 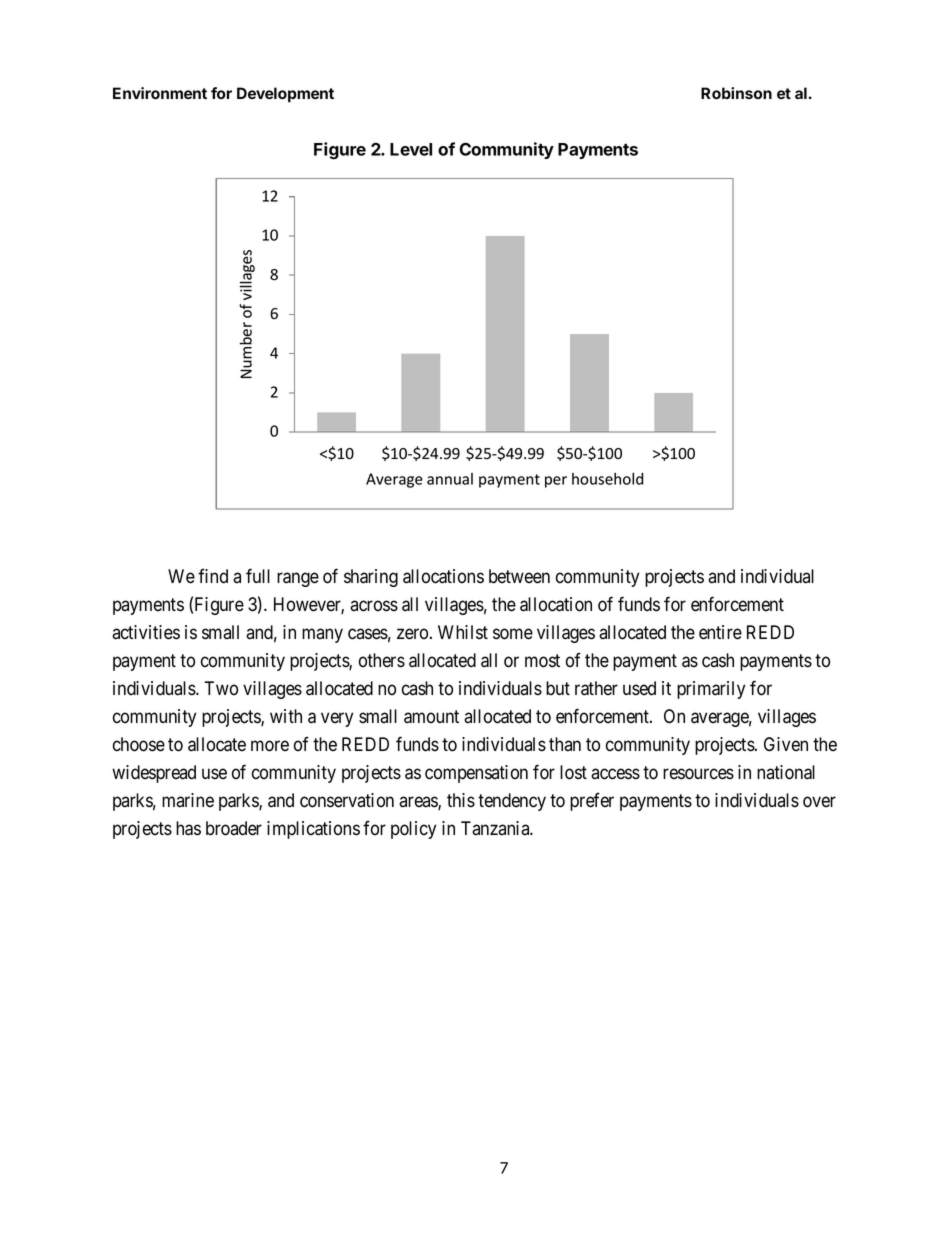 What do you see at coordinates (213, 576) in the image?
I see `find` at bounding box center [213, 576].
